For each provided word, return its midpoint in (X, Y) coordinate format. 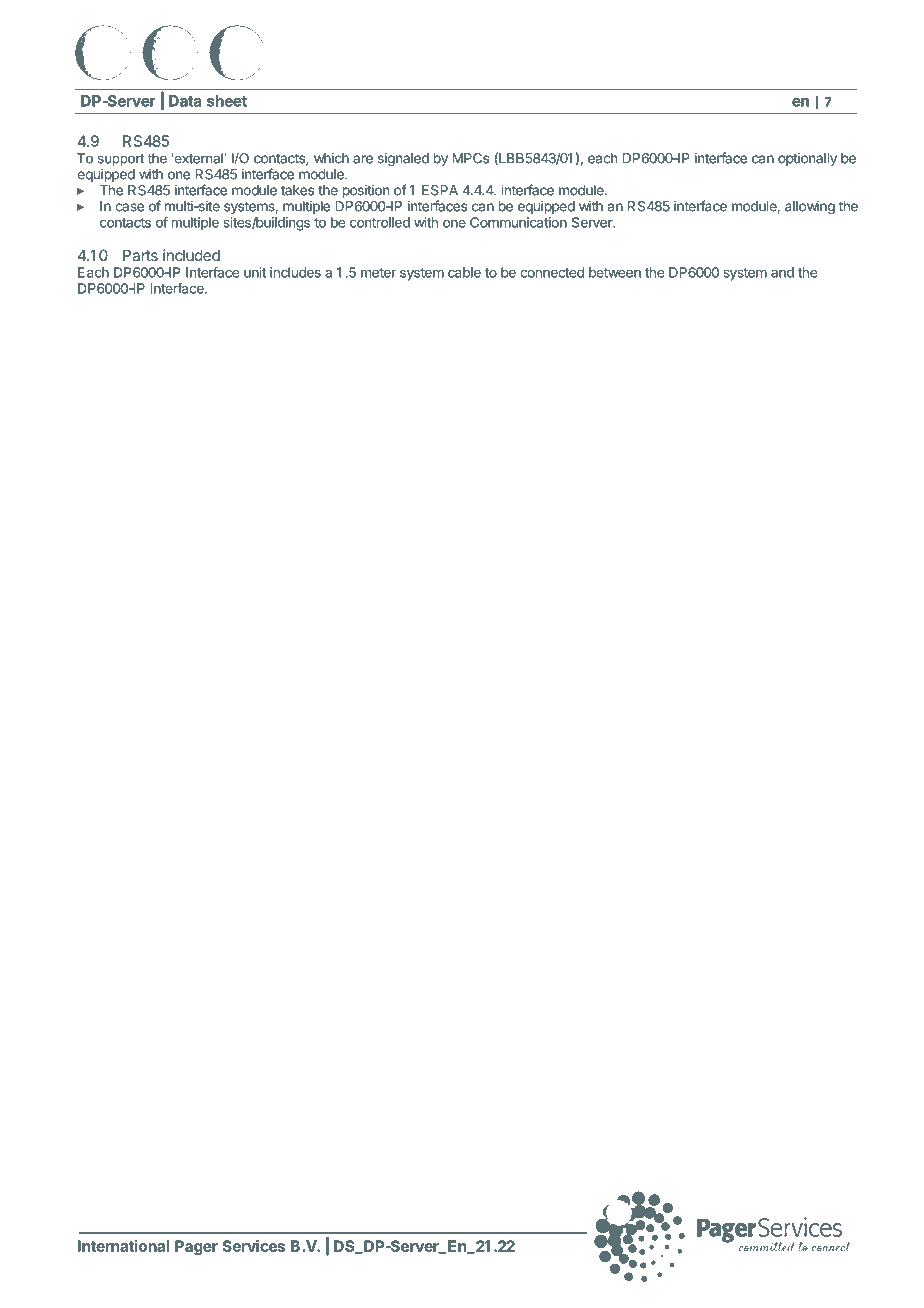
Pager (196, 1247)
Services (253, 1246)
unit (255, 272)
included (191, 255)
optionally (807, 159)
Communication (518, 222)
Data (185, 101)
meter (378, 273)
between (615, 272)
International (123, 1246)
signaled (403, 160)
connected (552, 272)
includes (295, 272)
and (782, 272)
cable (464, 272)
